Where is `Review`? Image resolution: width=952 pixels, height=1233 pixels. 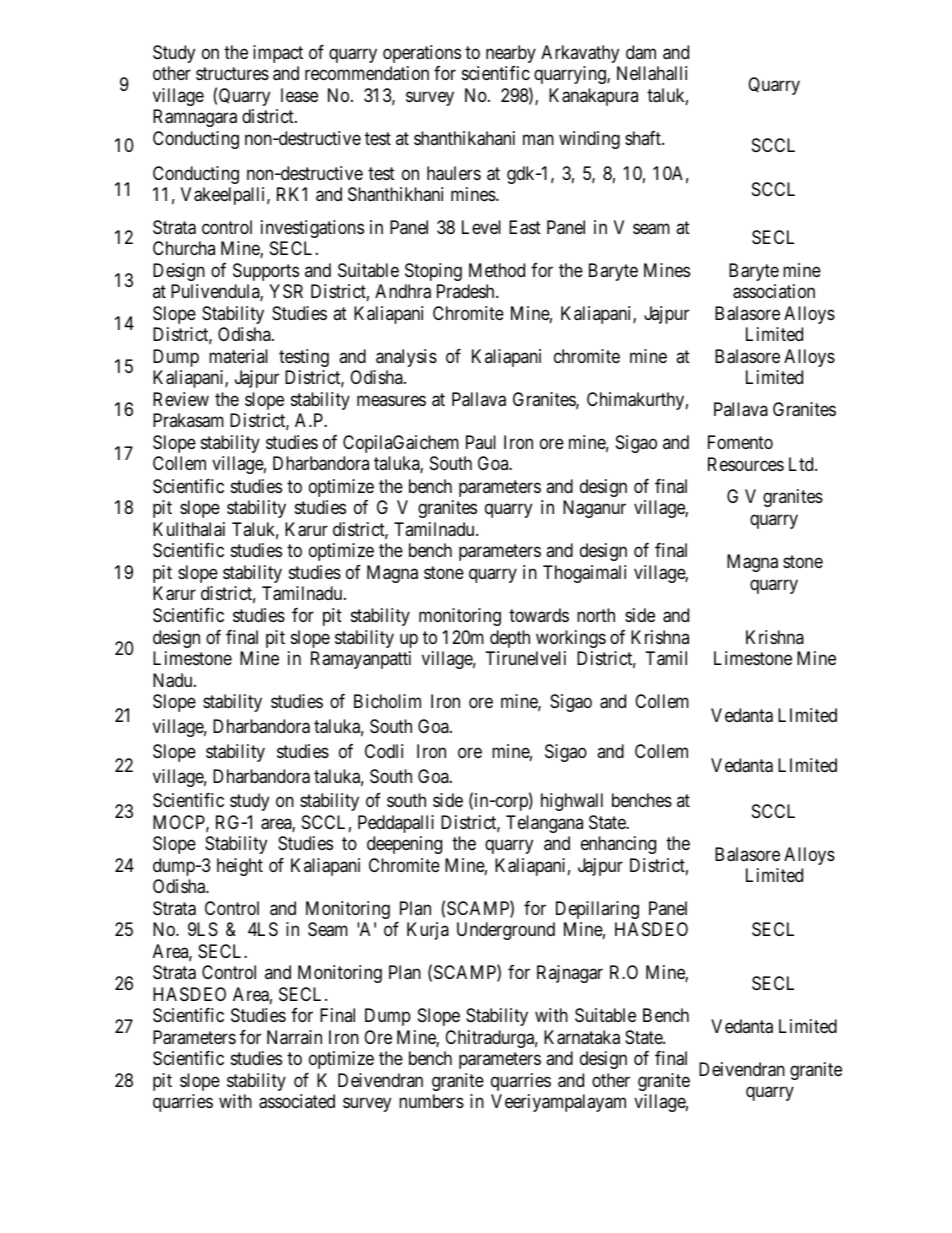 Review is located at coordinates (181, 399).
